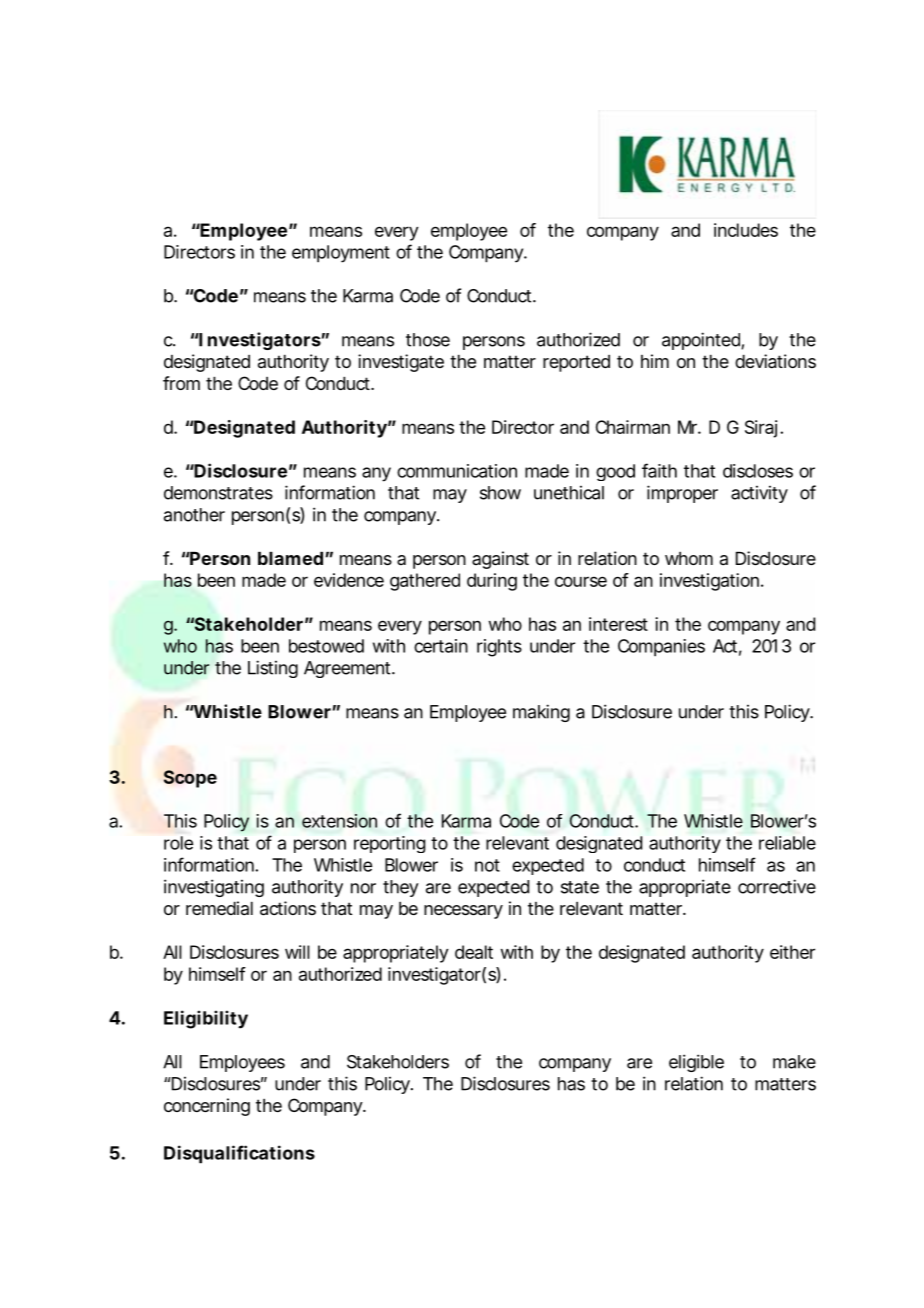  What do you see at coordinates (428, 340) in the image?
I see `those` at bounding box center [428, 340].
